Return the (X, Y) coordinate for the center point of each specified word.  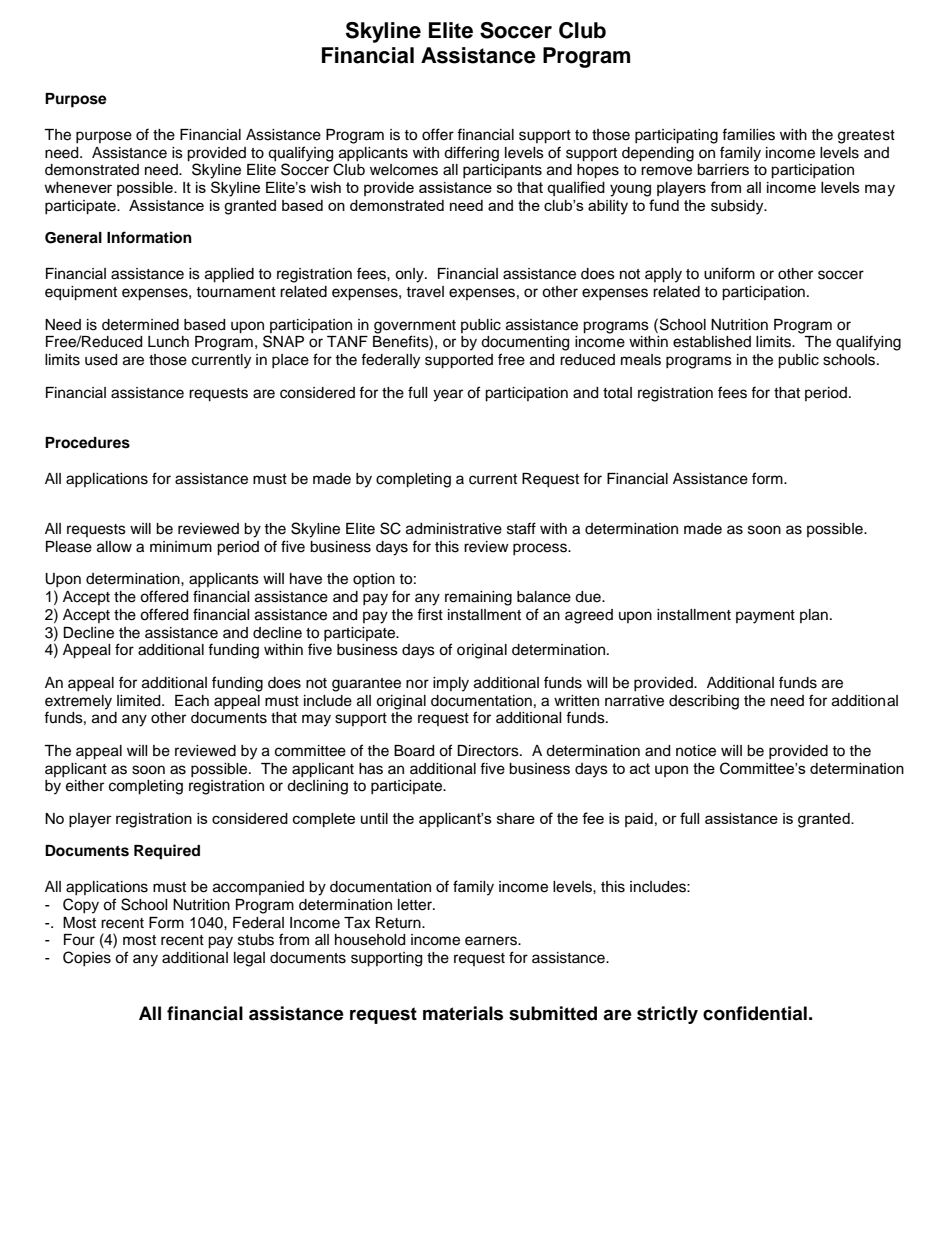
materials (463, 1013)
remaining (478, 598)
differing (471, 154)
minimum (181, 546)
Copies (87, 958)
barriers (723, 170)
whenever (78, 187)
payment (765, 617)
